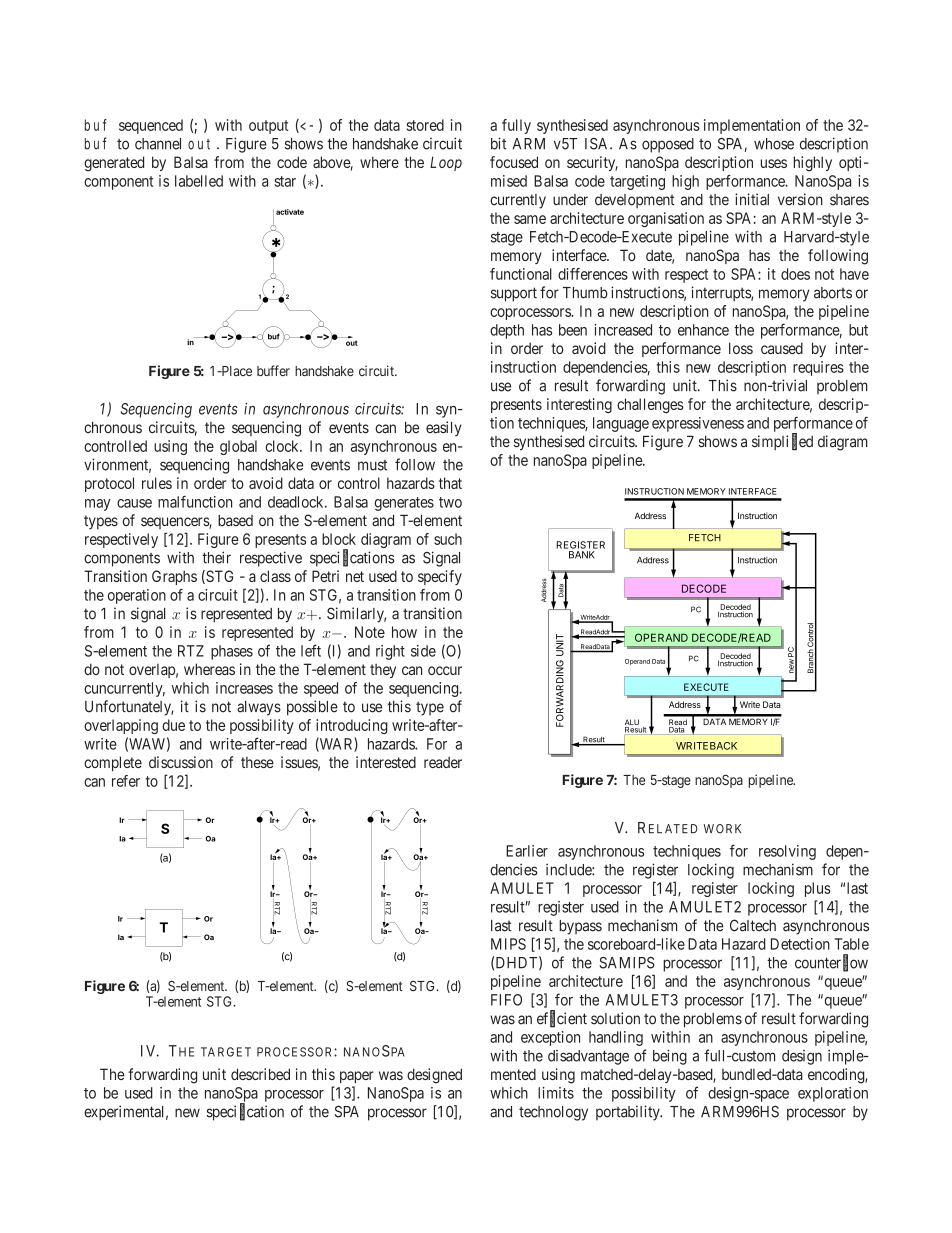  What do you see at coordinates (774, 163) in the screenshot?
I see `uses` at bounding box center [774, 163].
